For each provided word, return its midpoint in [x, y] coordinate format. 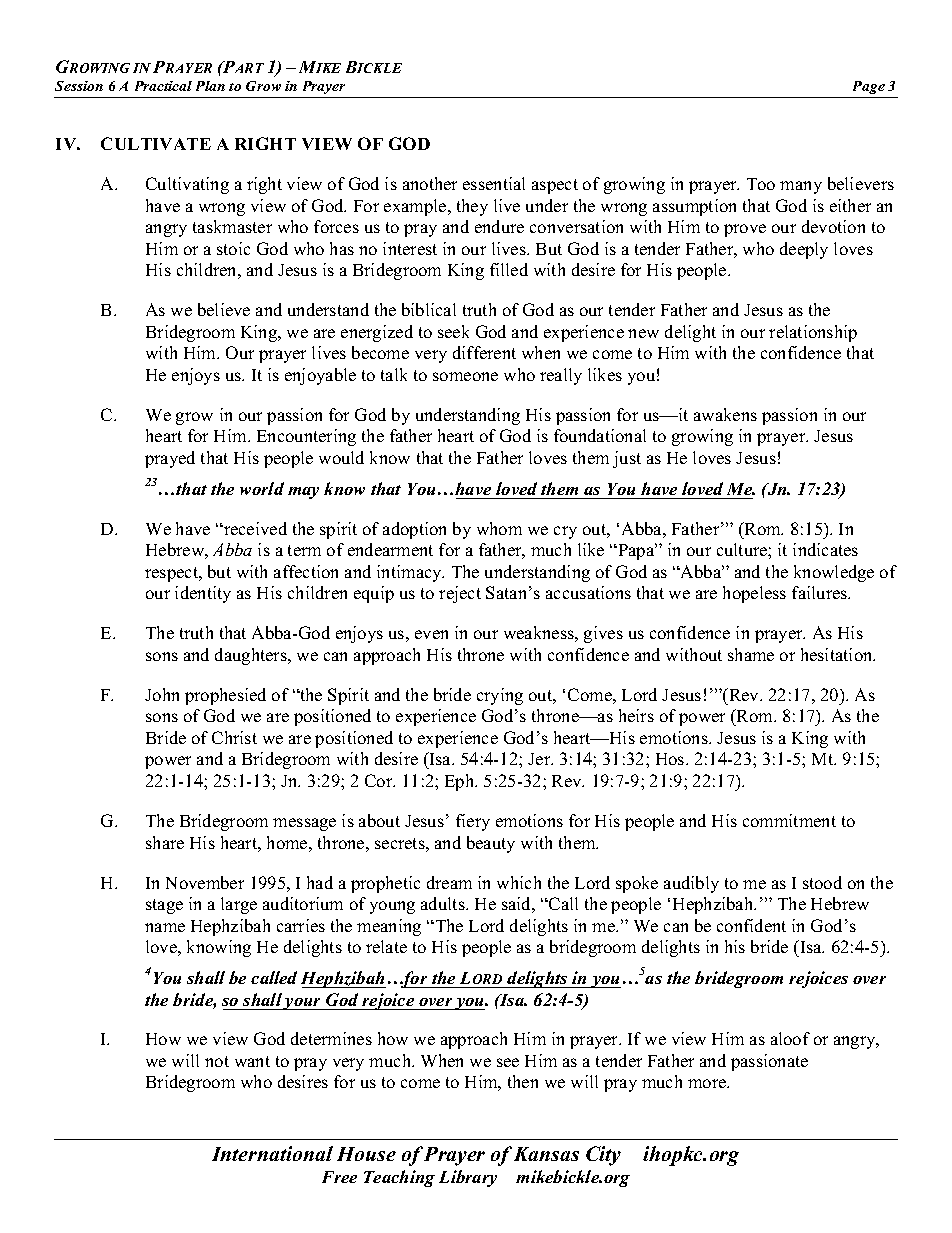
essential [494, 183]
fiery [473, 822]
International [272, 1153]
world [262, 488]
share [165, 842]
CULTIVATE [156, 143]
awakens [725, 414]
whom [499, 528]
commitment [789, 820]
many [801, 187]
